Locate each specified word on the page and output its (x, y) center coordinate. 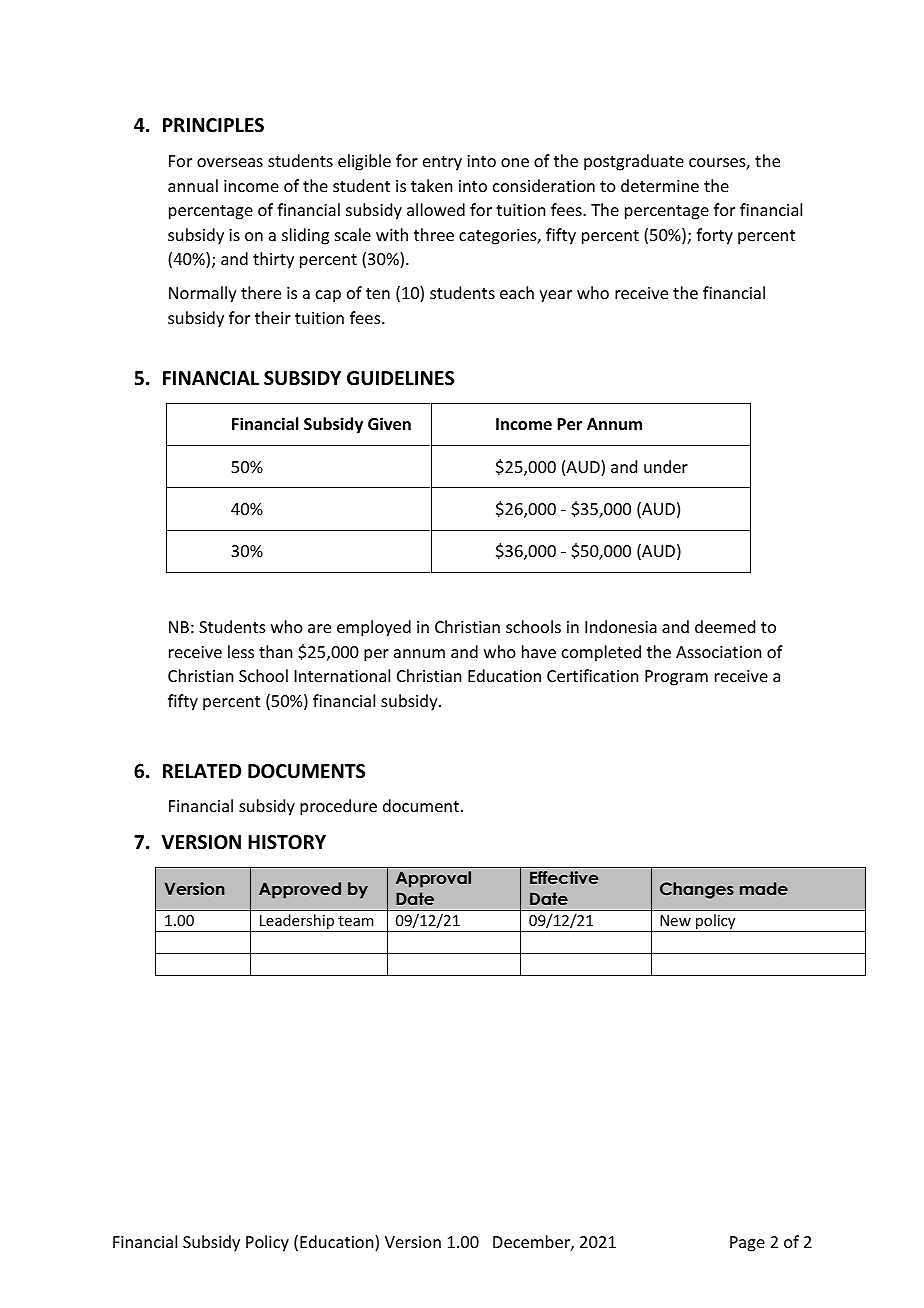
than (275, 651)
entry (442, 163)
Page (747, 1244)
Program (676, 678)
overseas (230, 162)
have (539, 651)
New (675, 920)
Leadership (297, 923)
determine (660, 185)
